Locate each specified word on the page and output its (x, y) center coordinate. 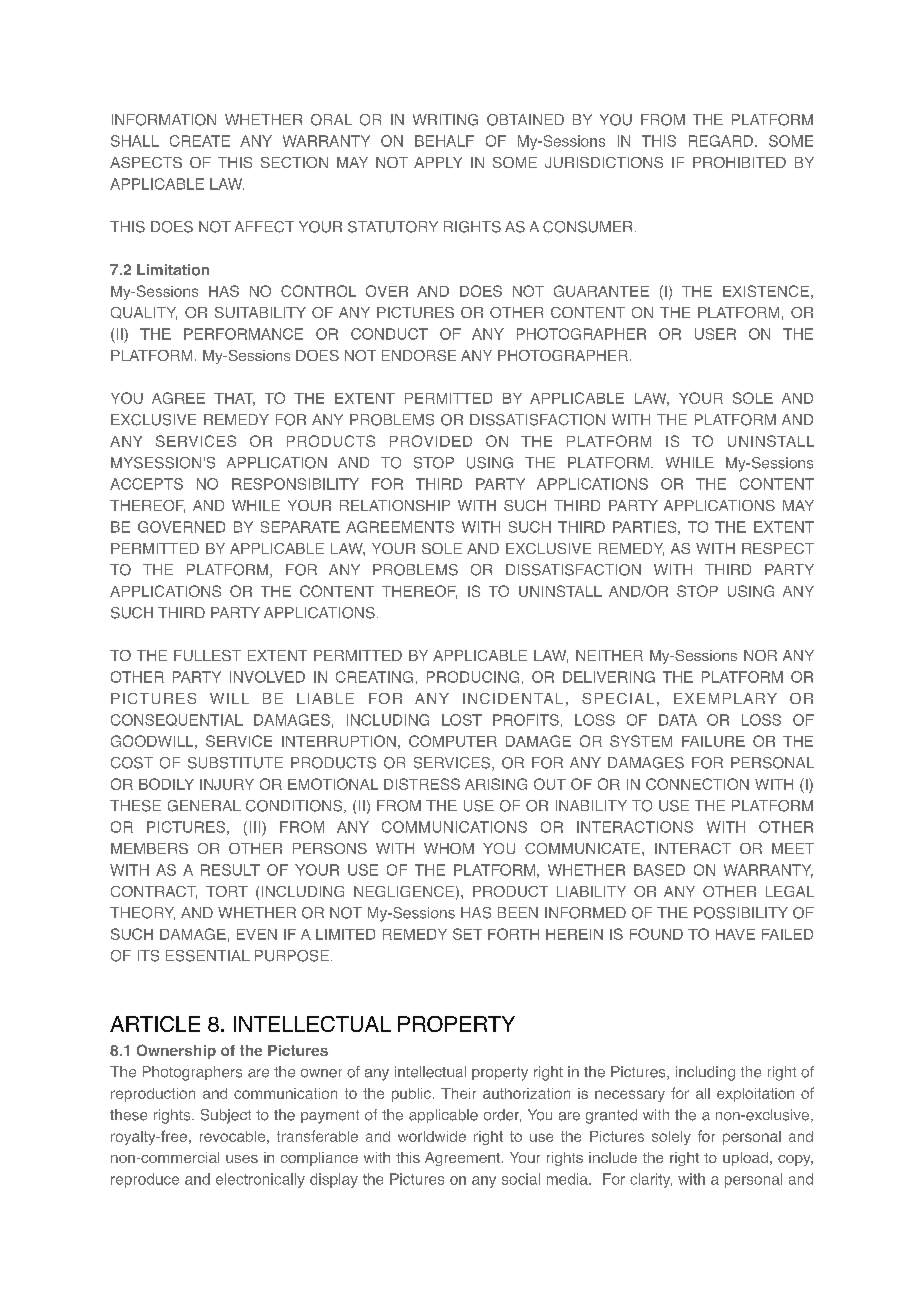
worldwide (432, 1136)
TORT (227, 891)
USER (715, 334)
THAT (234, 399)
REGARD (721, 141)
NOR (760, 655)
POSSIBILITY (741, 913)
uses (242, 1159)
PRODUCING (473, 677)
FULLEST (207, 655)
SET (467, 934)
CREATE (200, 141)
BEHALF (444, 141)
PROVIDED (431, 441)
